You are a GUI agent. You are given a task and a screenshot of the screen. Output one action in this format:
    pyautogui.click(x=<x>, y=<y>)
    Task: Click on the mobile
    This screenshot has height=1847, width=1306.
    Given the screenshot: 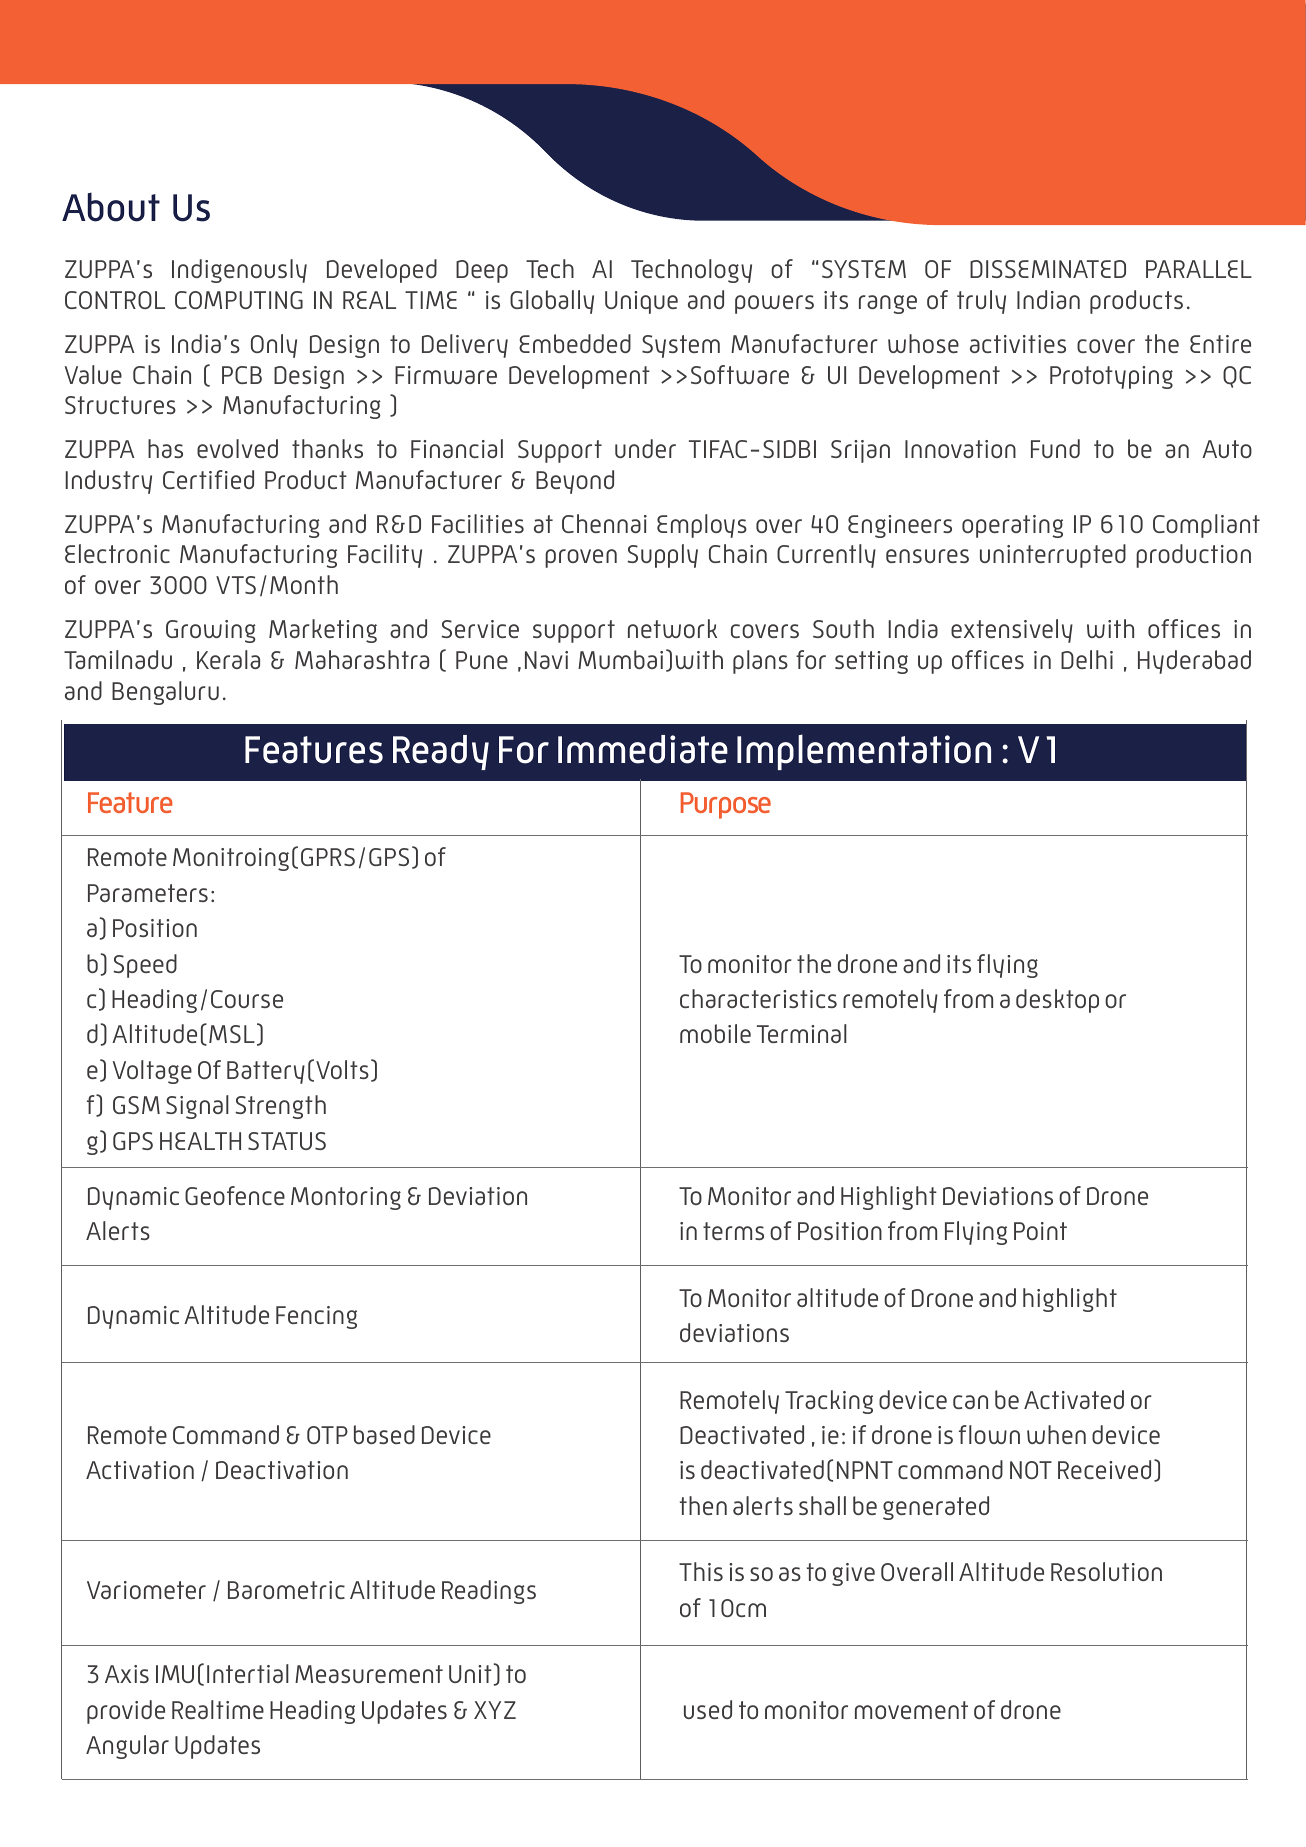 What is the action you would take?
    pyautogui.click(x=715, y=1033)
